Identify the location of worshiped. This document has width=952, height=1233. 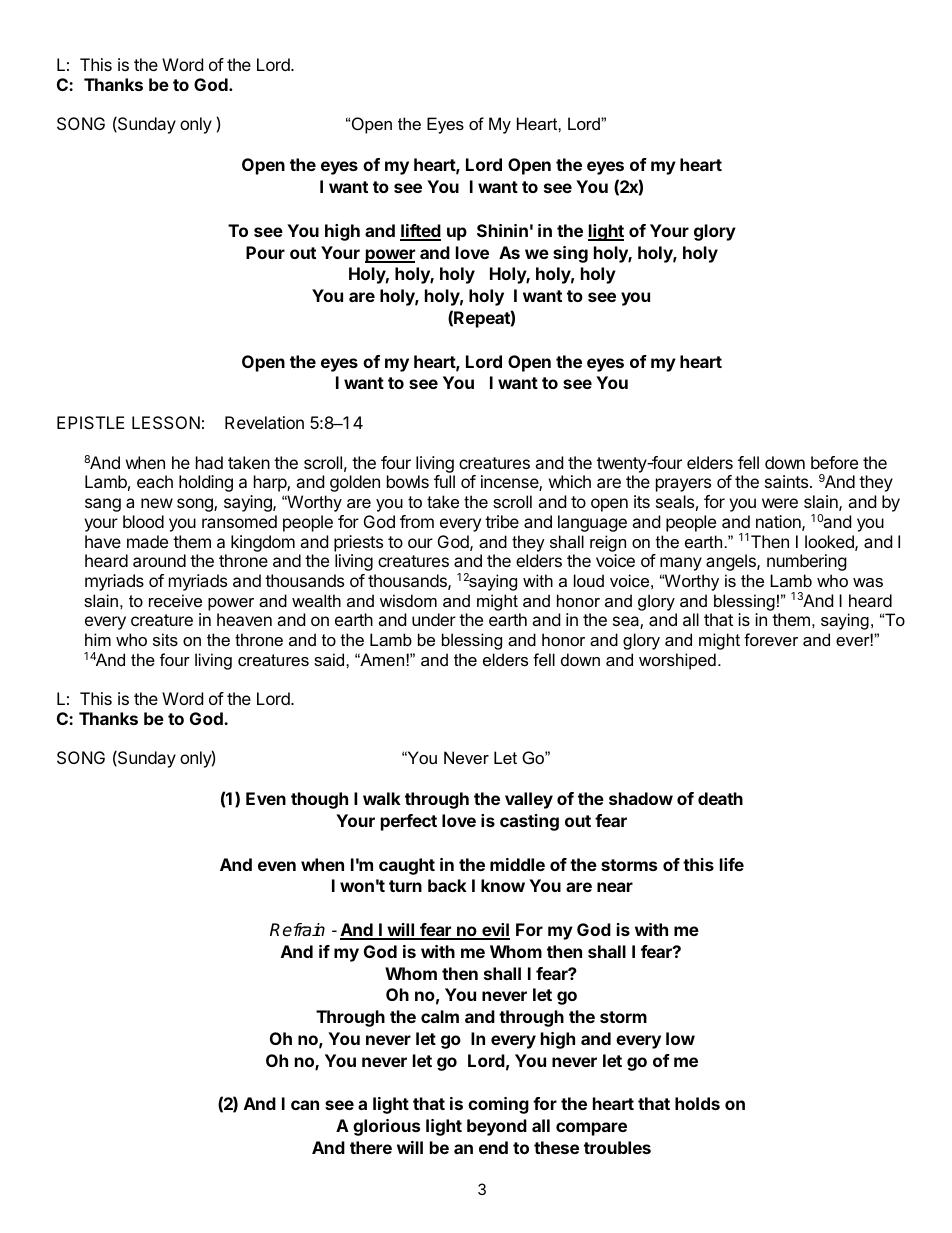
(677, 661).
